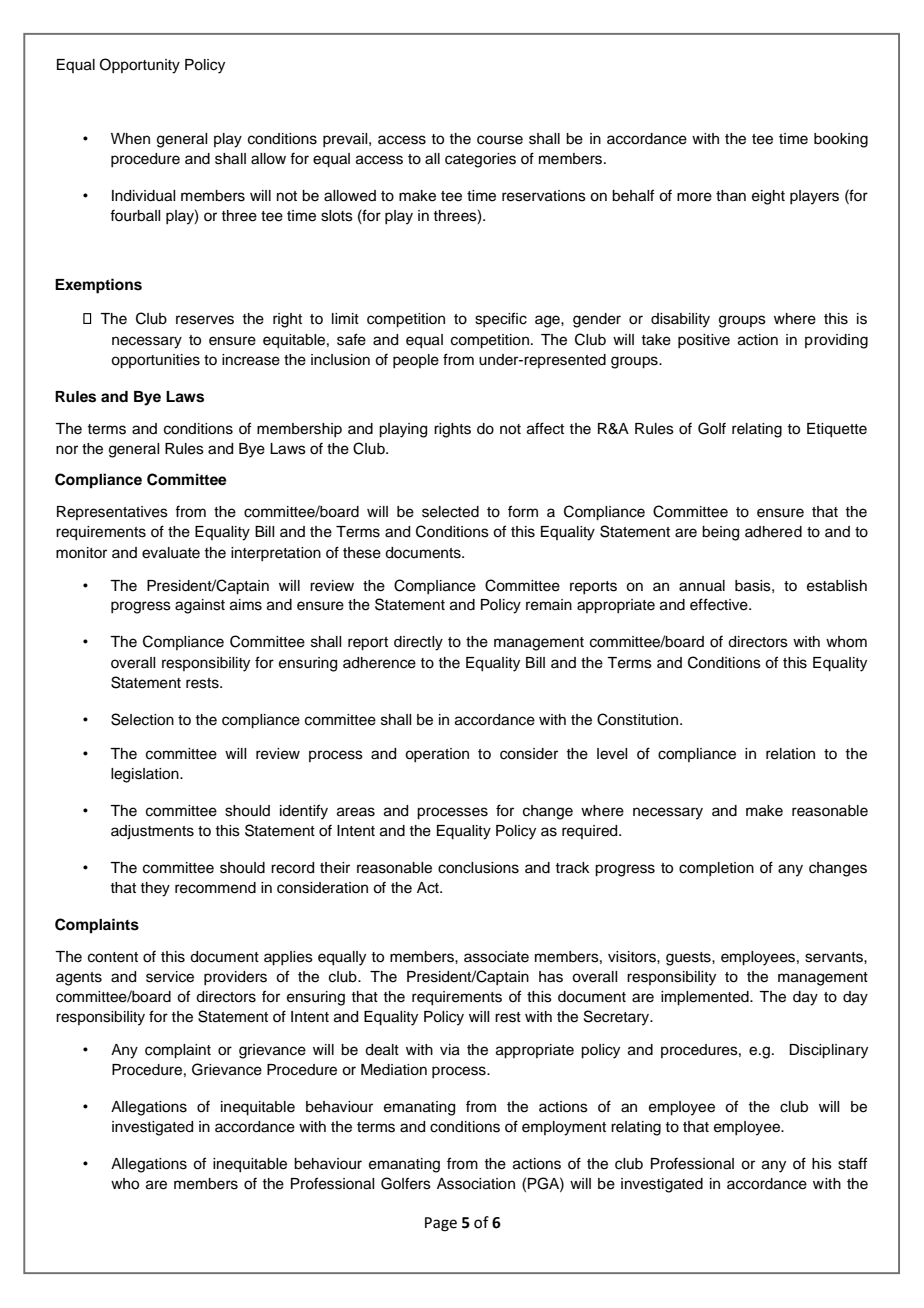  What do you see at coordinates (200, 606) in the document?
I see `against` at bounding box center [200, 606].
